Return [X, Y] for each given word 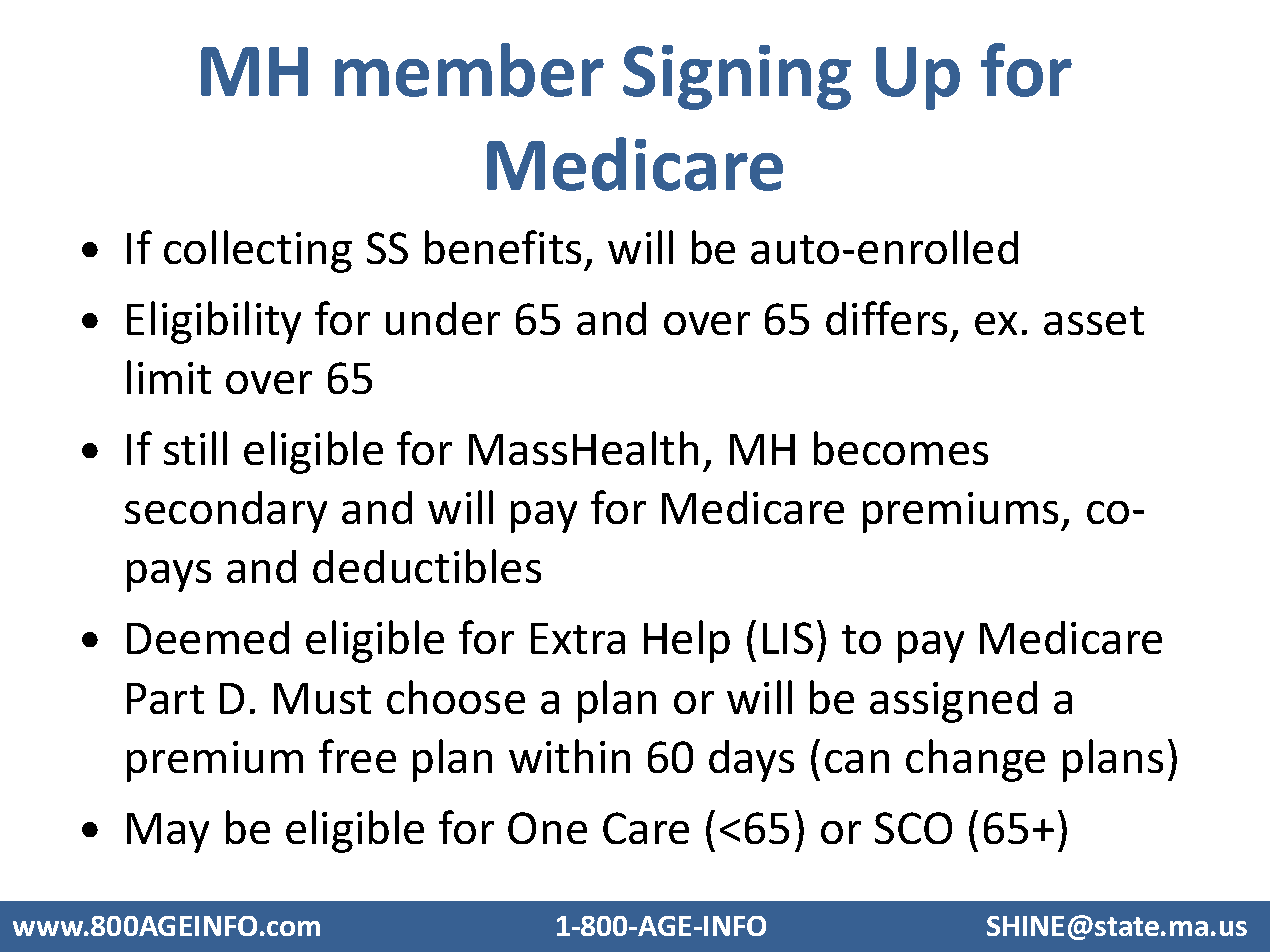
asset [1094, 320]
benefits [503, 247]
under [443, 318]
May [168, 833]
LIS [788, 638]
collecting [258, 251]
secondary [226, 512]
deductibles [427, 566]
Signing [737, 77]
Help [687, 641]
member [469, 70]
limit [169, 377]
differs [886, 318]
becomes [901, 448]
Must [322, 698]
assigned [953, 702]
